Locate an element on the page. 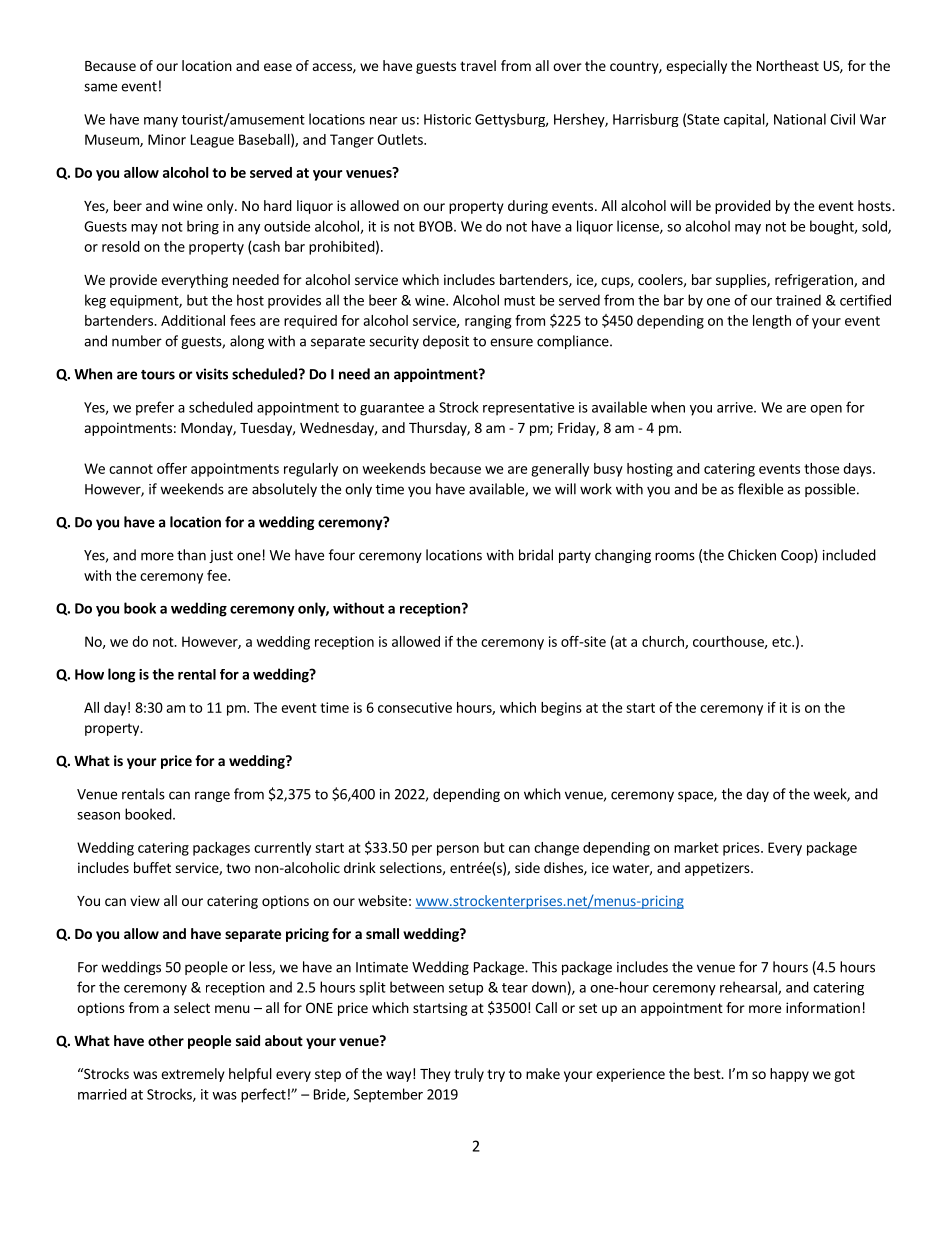 The width and height of the page is (952, 1233). length is located at coordinates (772, 322).
